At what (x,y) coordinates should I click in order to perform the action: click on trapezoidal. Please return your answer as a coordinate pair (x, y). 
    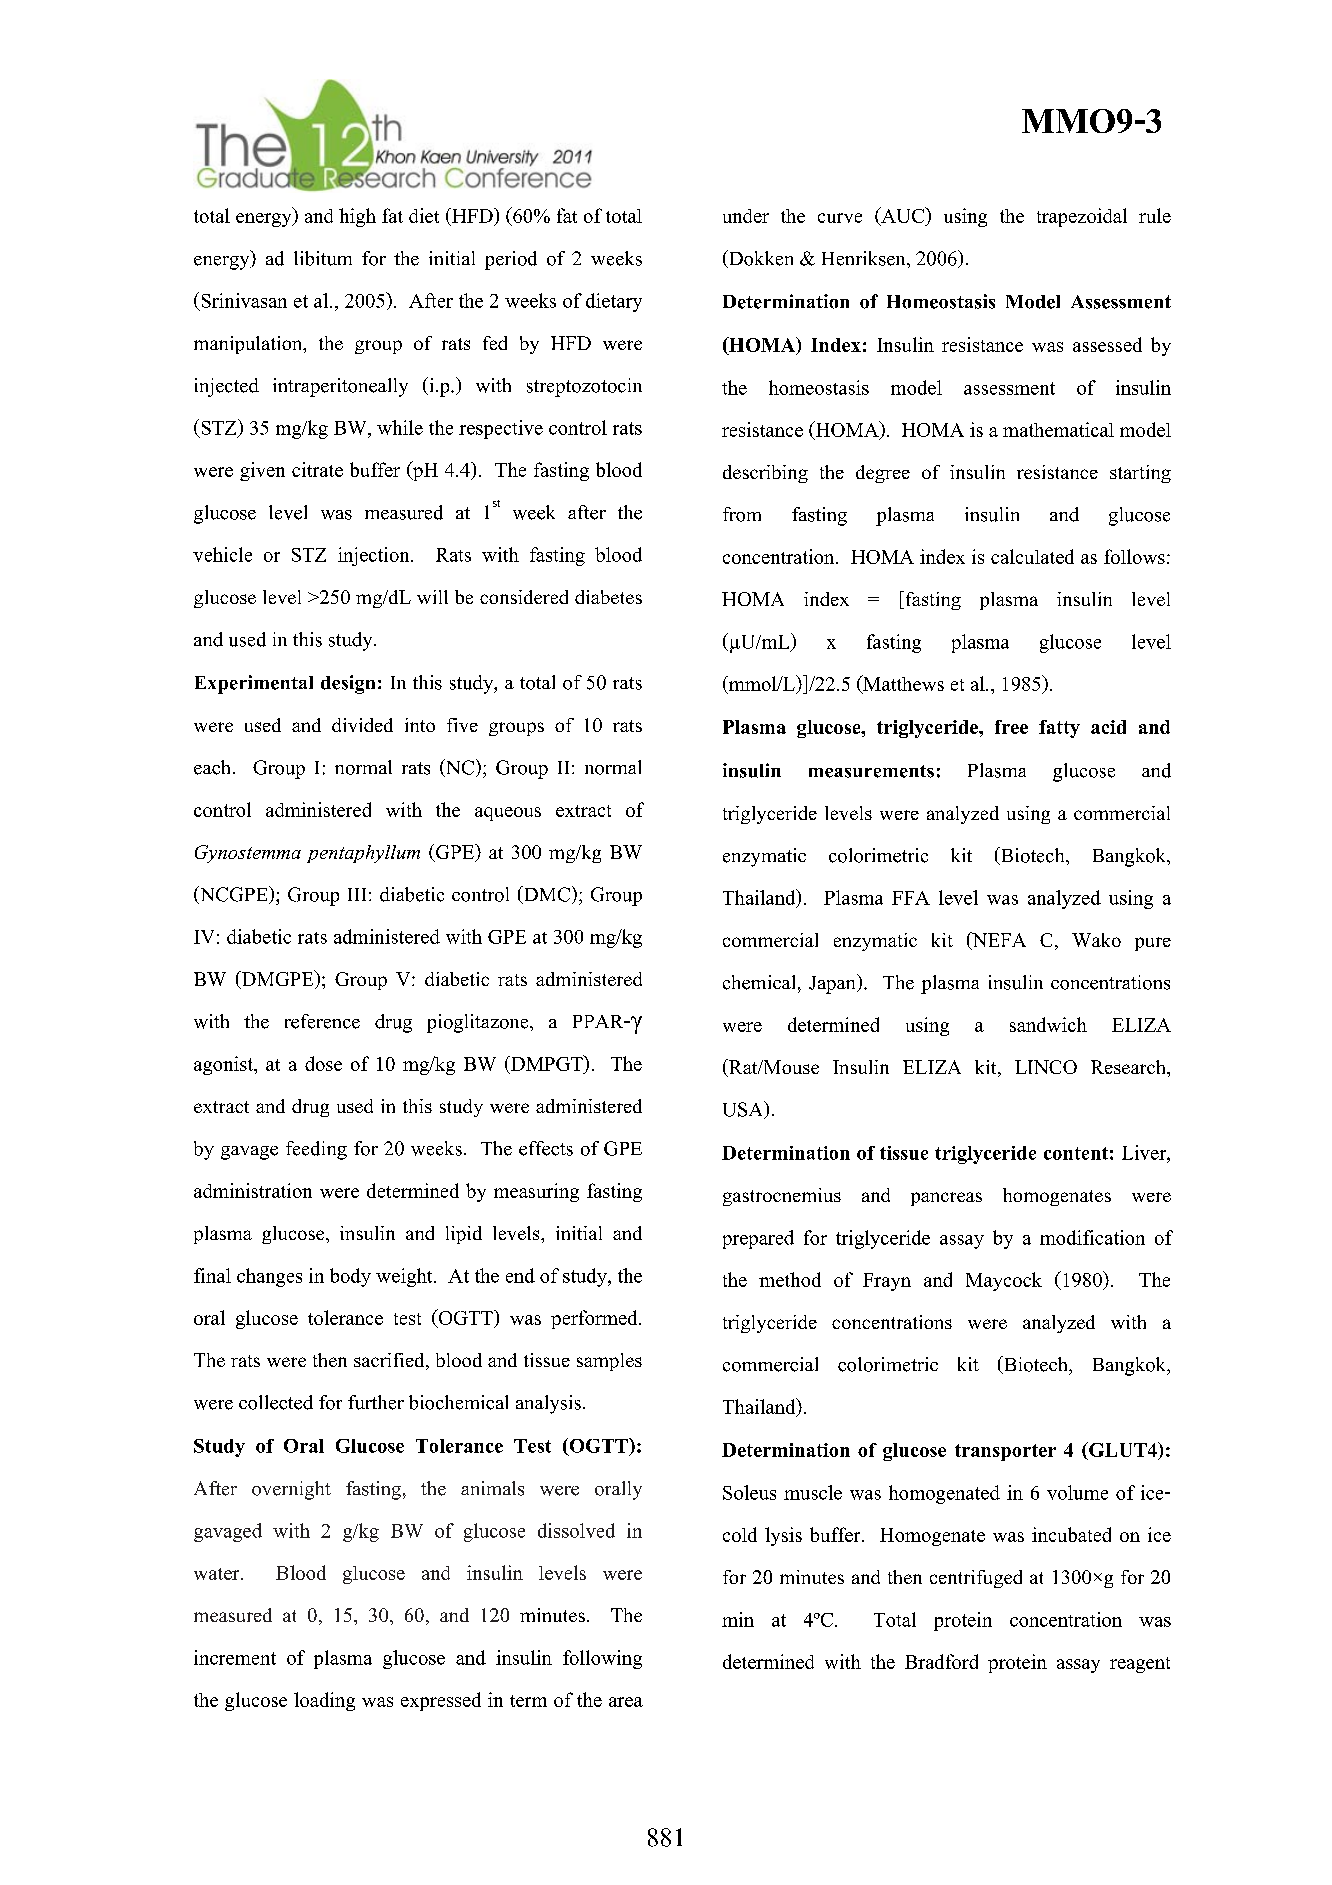
    Looking at the image, I should click on (1082, 217).
